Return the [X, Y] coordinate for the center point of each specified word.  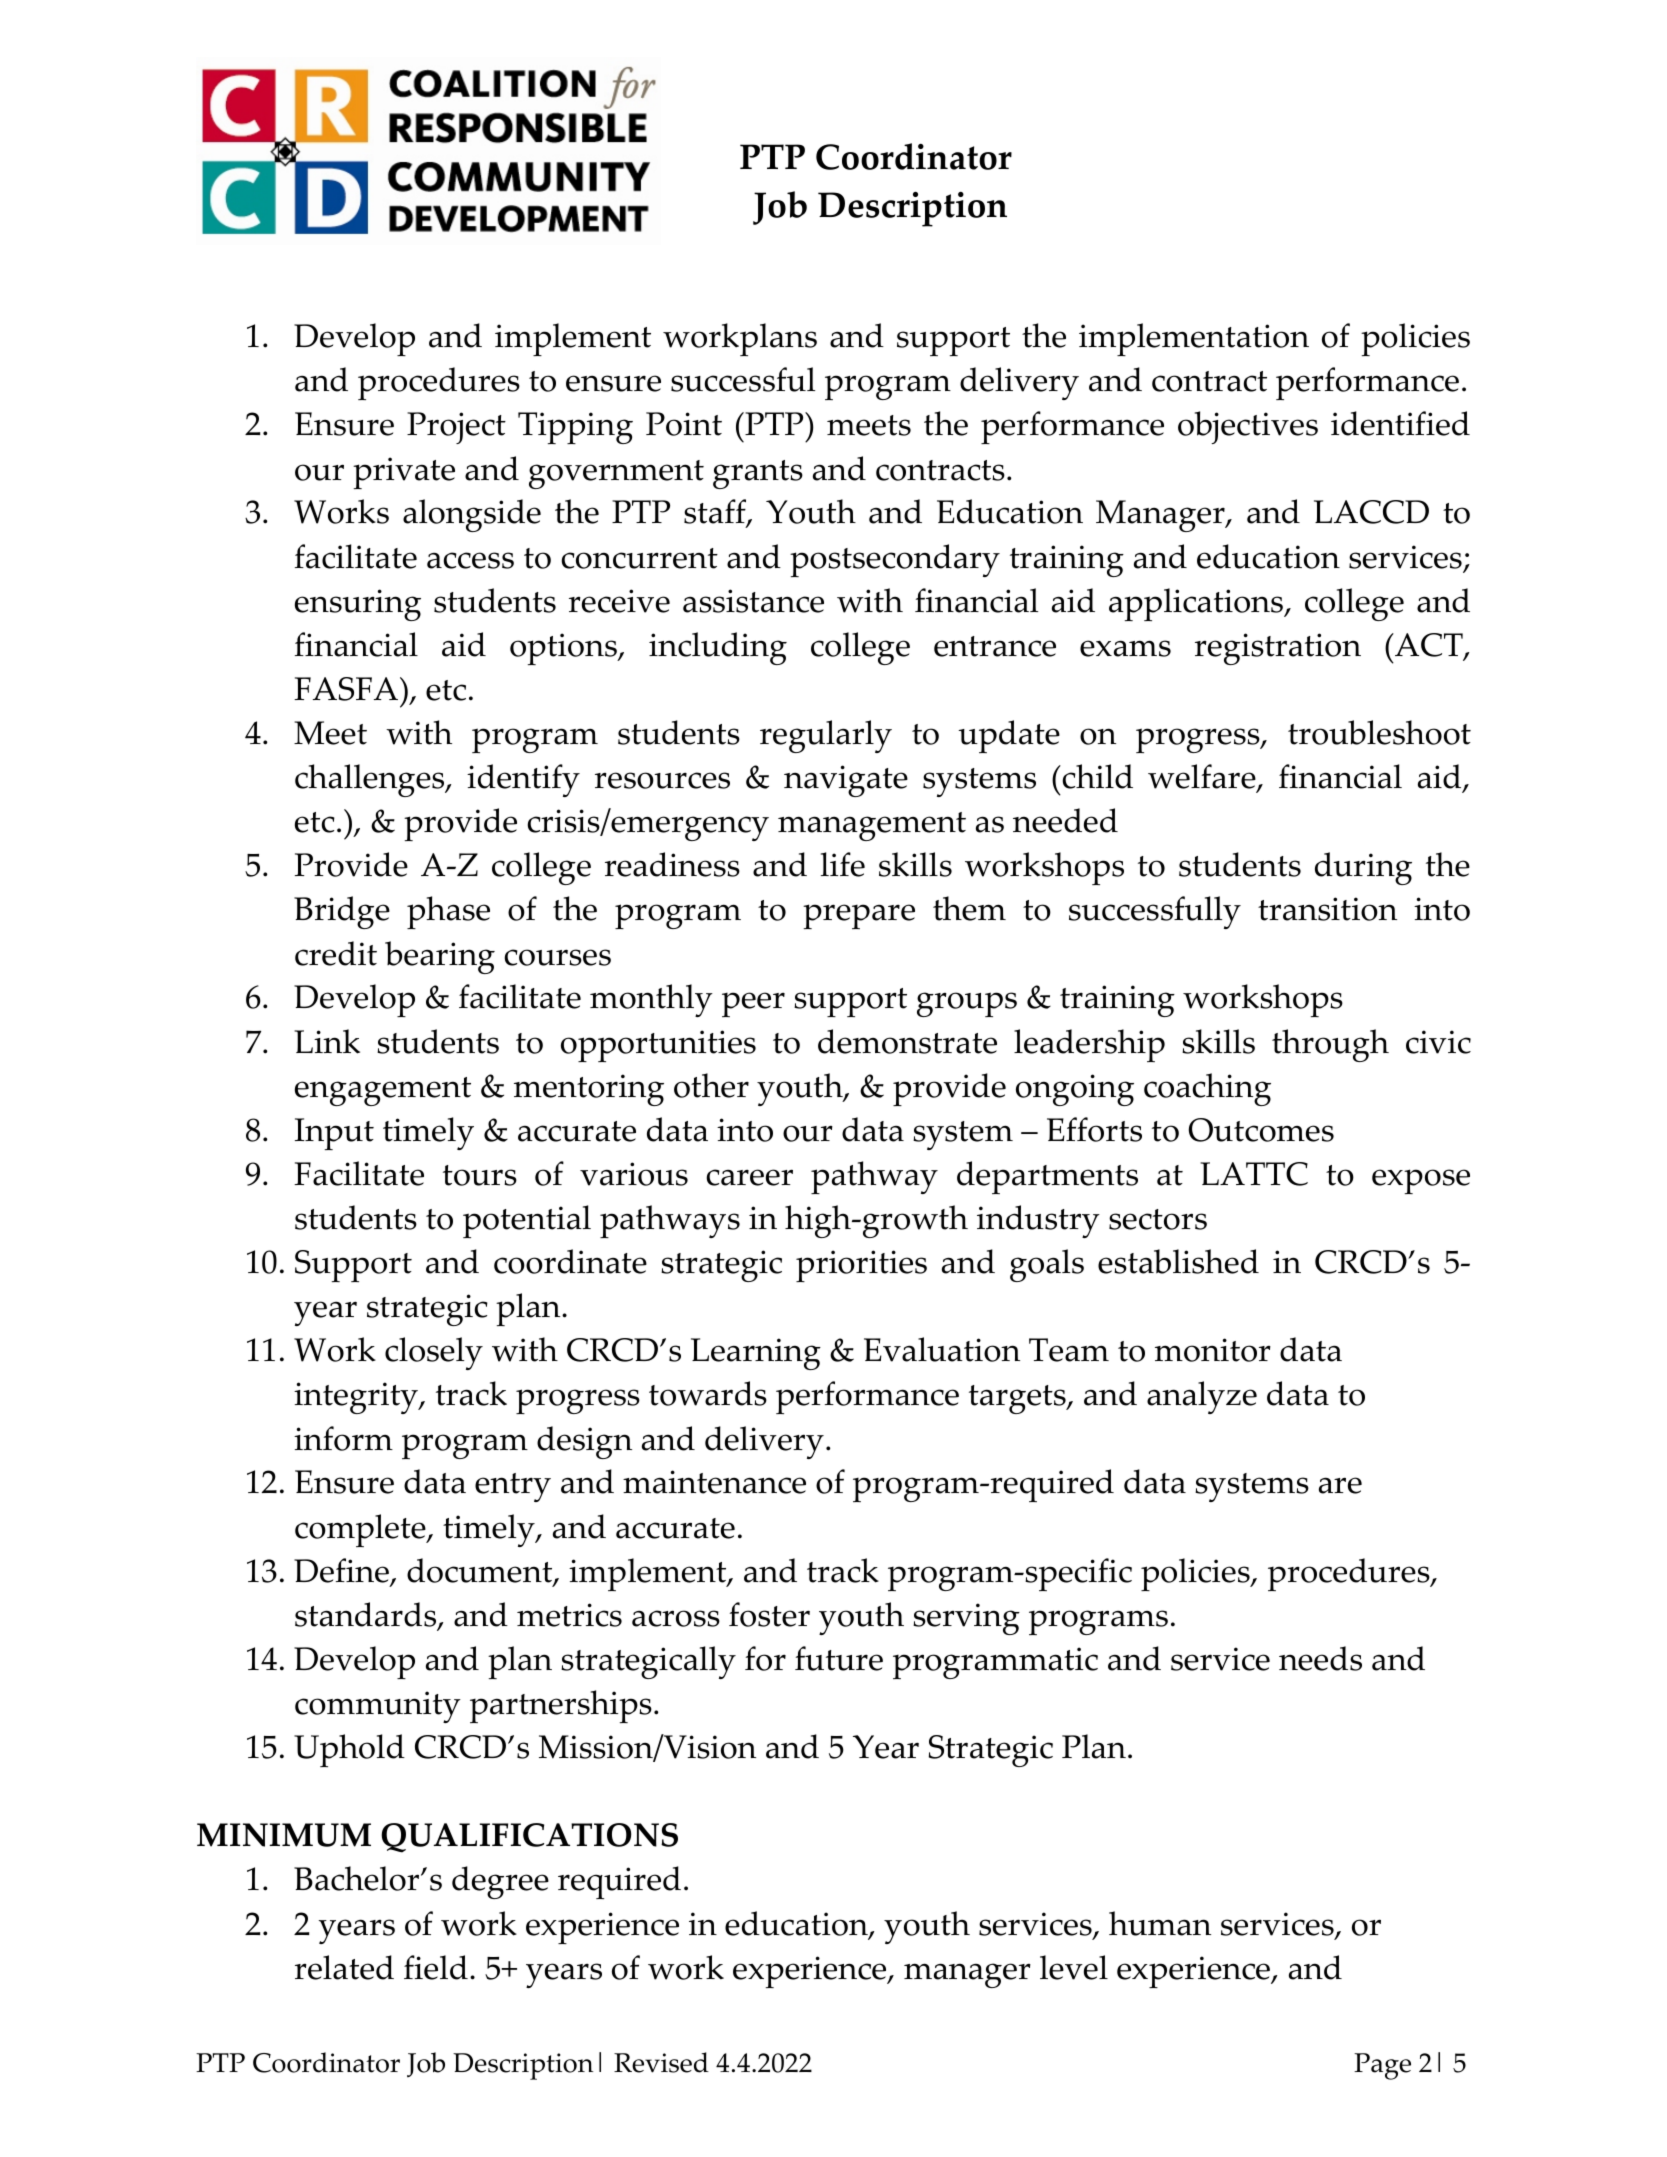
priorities [861, 1266]
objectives [1248, 427]
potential [527, 1221]
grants [758, 474]
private [404, 473]
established [1178, 1261]
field [436, 1967]
